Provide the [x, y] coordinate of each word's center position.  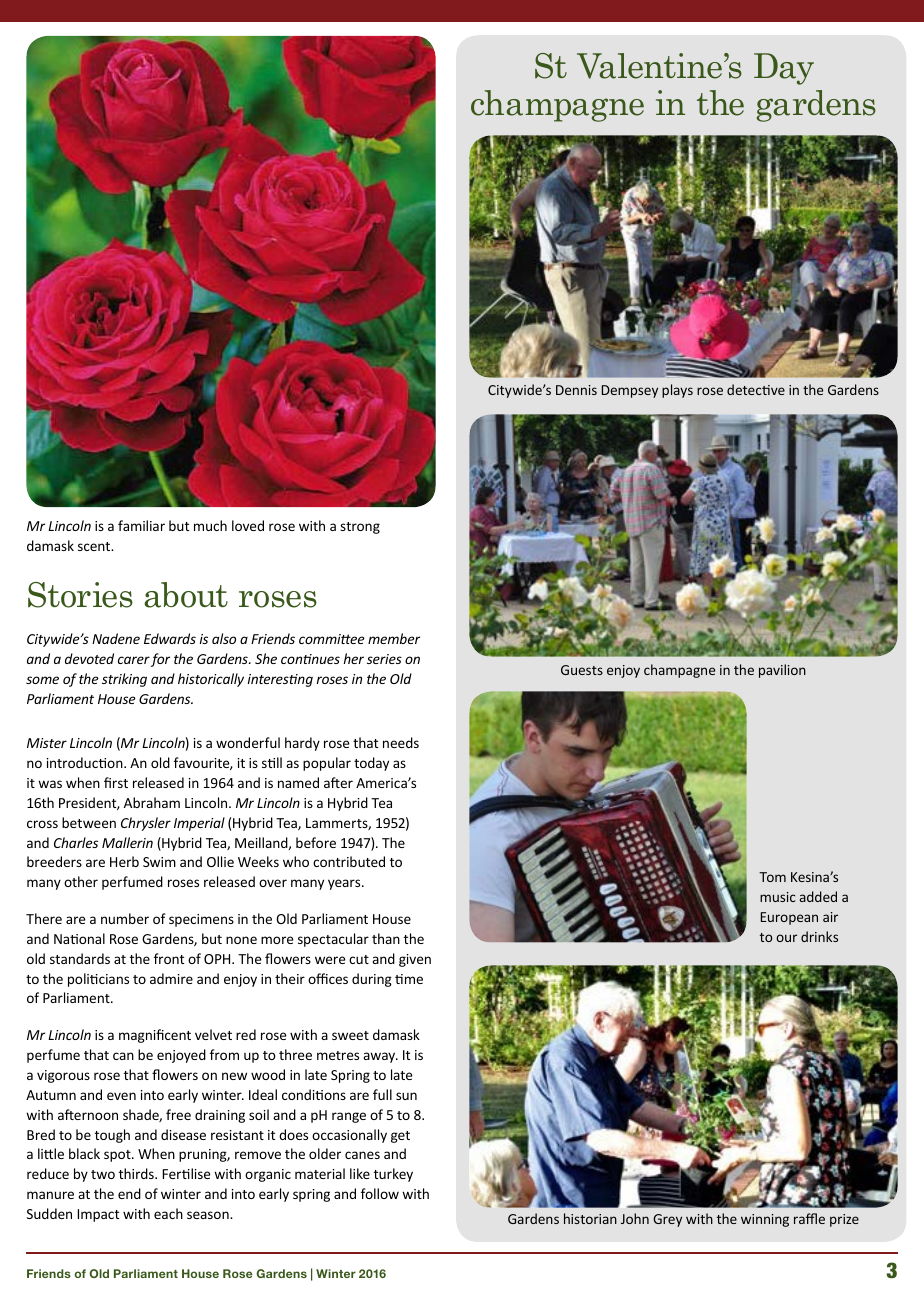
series [384, 659]
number [125, 918]
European [789, 918]
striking [124, 680]
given [415, 960]
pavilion [782, 671]
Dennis [576, 390]
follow [380, 1193]
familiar [141, 525]
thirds [137, 1173]
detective [756, 389]
